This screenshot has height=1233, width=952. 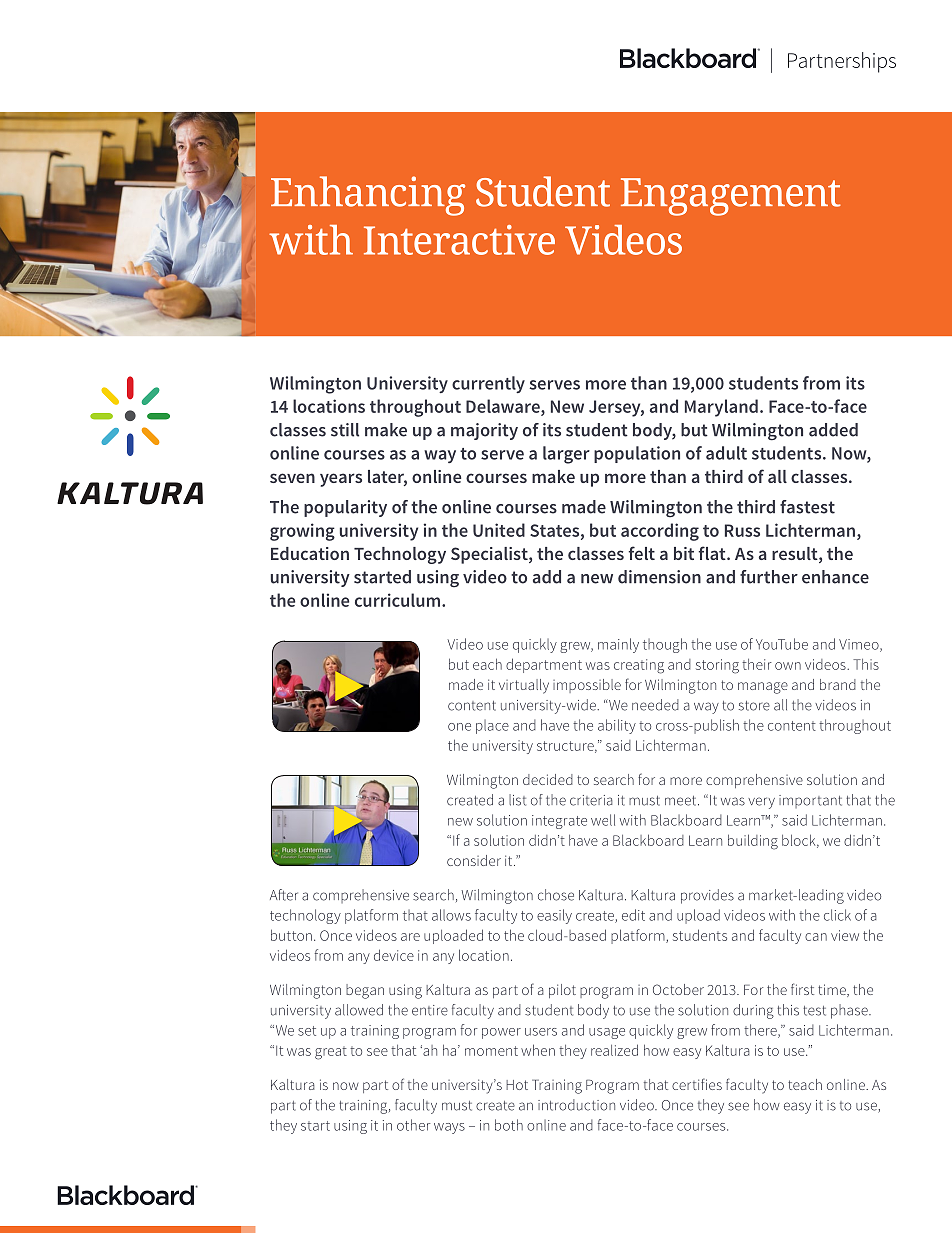 What do you see at coordinates (731, 197) in the screenshot?
I see `Engagement` at bounding box center [731, 197].
